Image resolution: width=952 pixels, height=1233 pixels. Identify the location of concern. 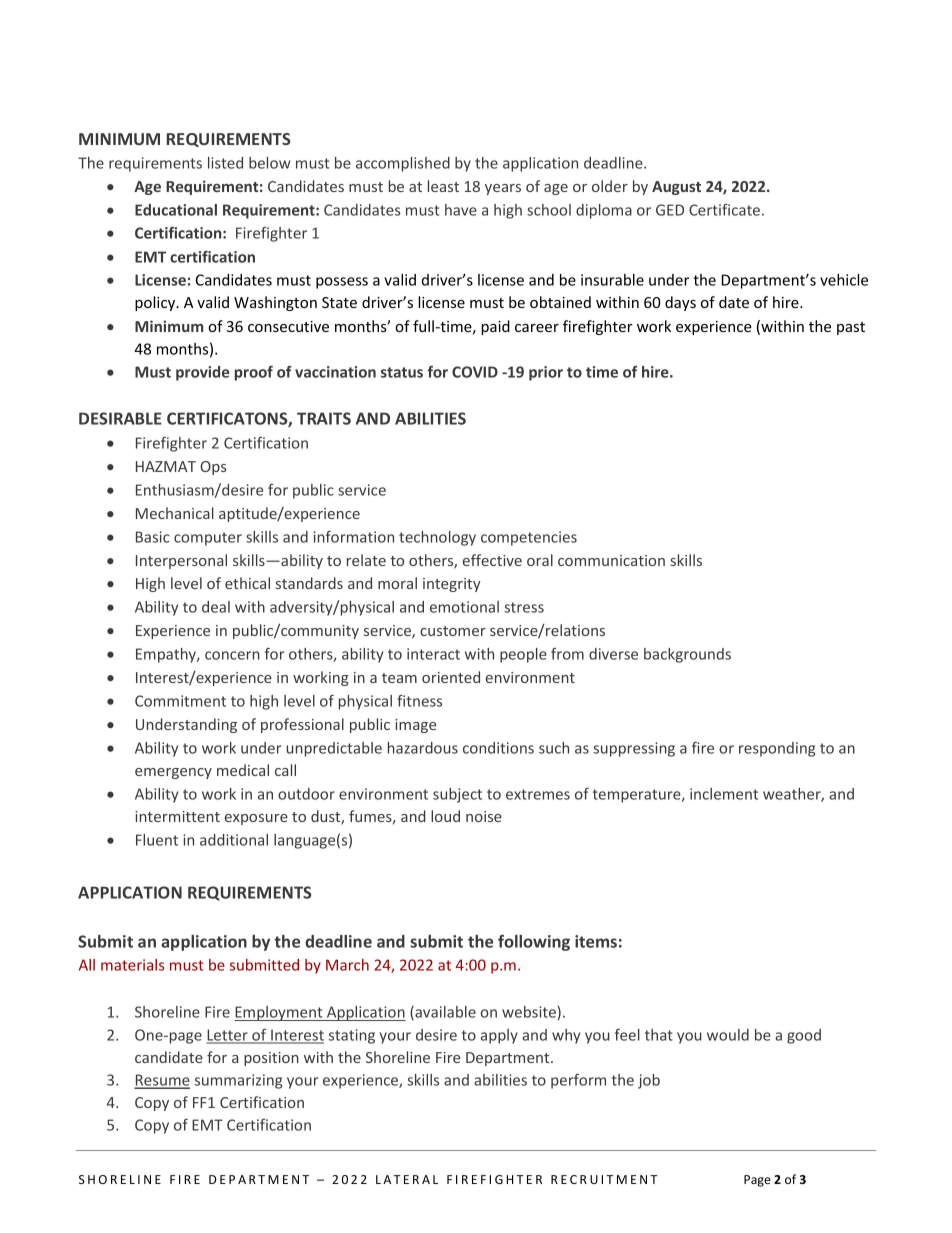
(232, 655).
